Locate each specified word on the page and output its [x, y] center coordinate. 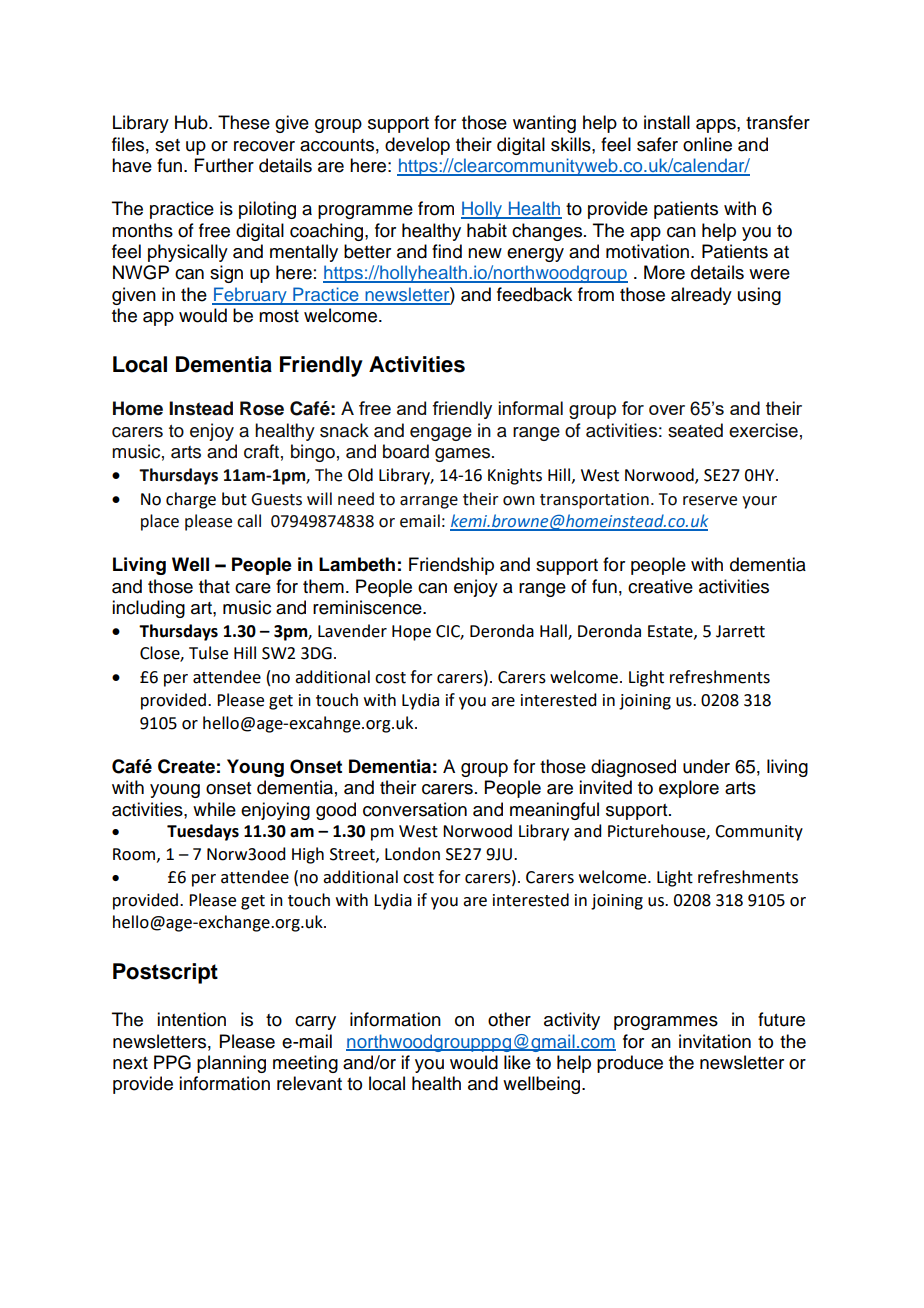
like [517, 1062]
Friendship [451, 566]
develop [417, 146]
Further [224, 165]
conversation [415, 809]
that [214, 586]
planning [231, 1064]
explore [689, 789]
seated [695, 430]
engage [441, 434]
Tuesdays [203, 832]
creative [660, 586]
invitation [715, 1041]
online [707, 144]
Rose [262, 408]
